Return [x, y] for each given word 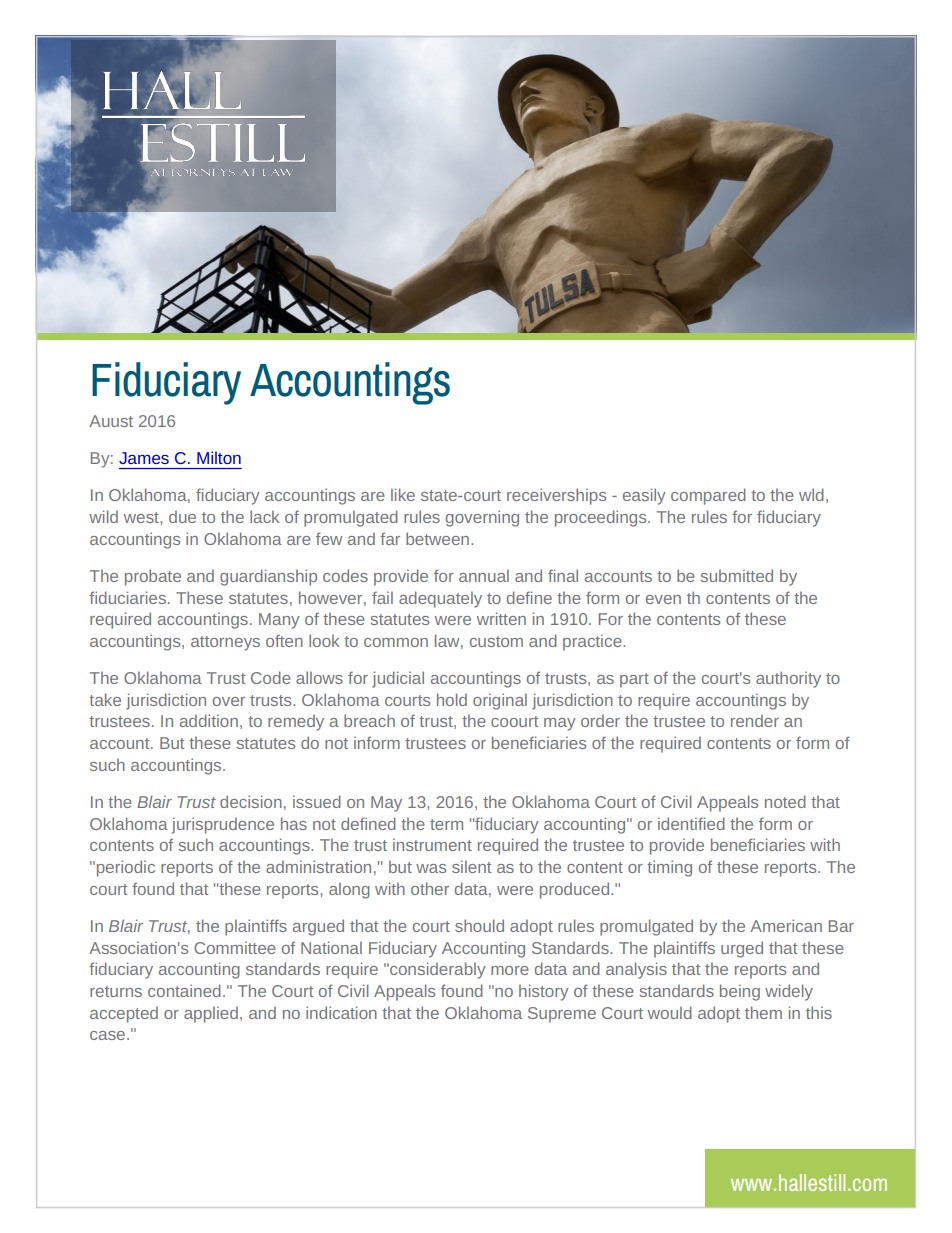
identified [691, 823]
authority [788, 679]
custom [496, 641]
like [403, 494]
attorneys [225, 643]
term [446, 824]
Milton [219, 457]
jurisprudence [223, 825]
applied [211, 1015]
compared [708, 496]
